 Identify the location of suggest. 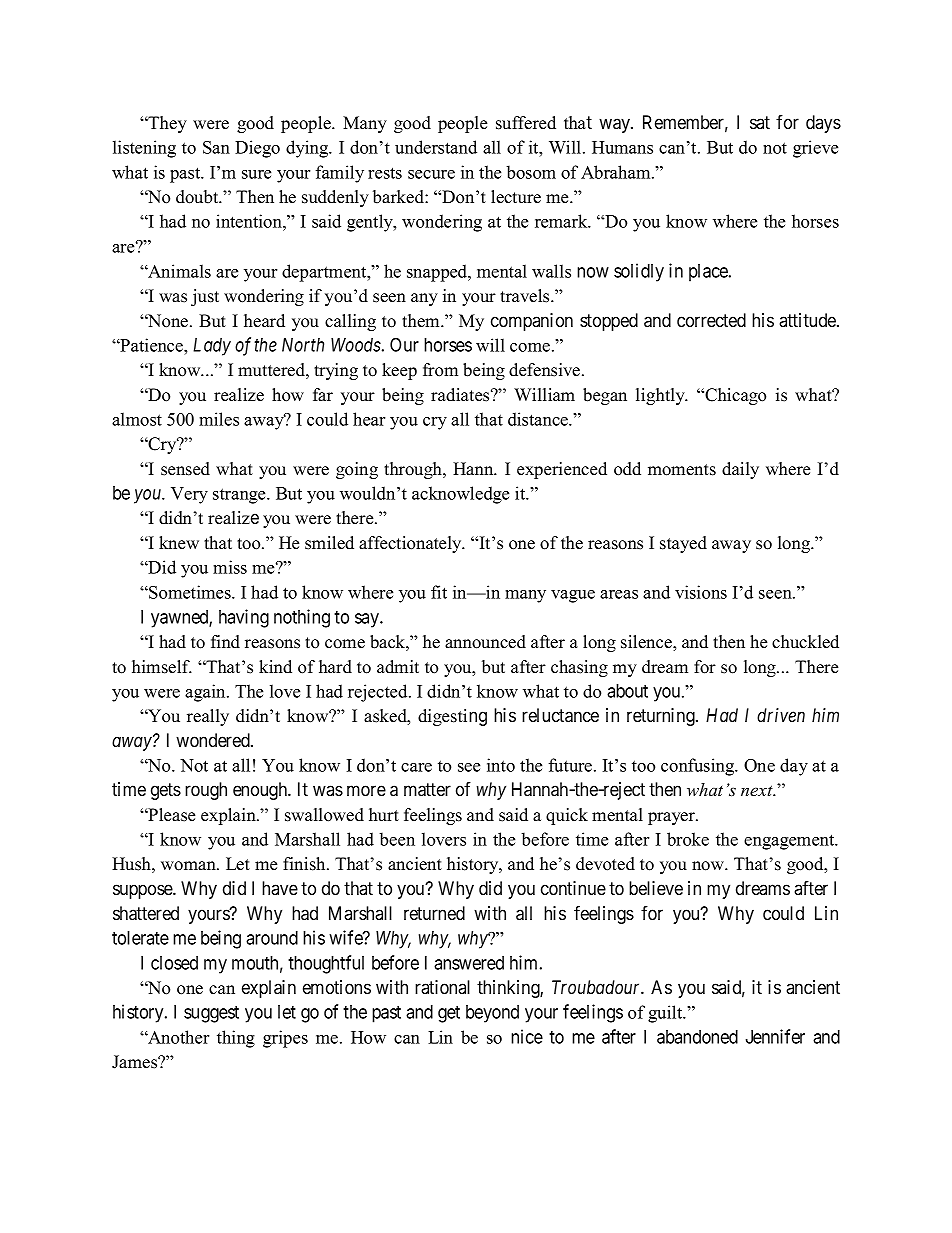
(211, 1014).
